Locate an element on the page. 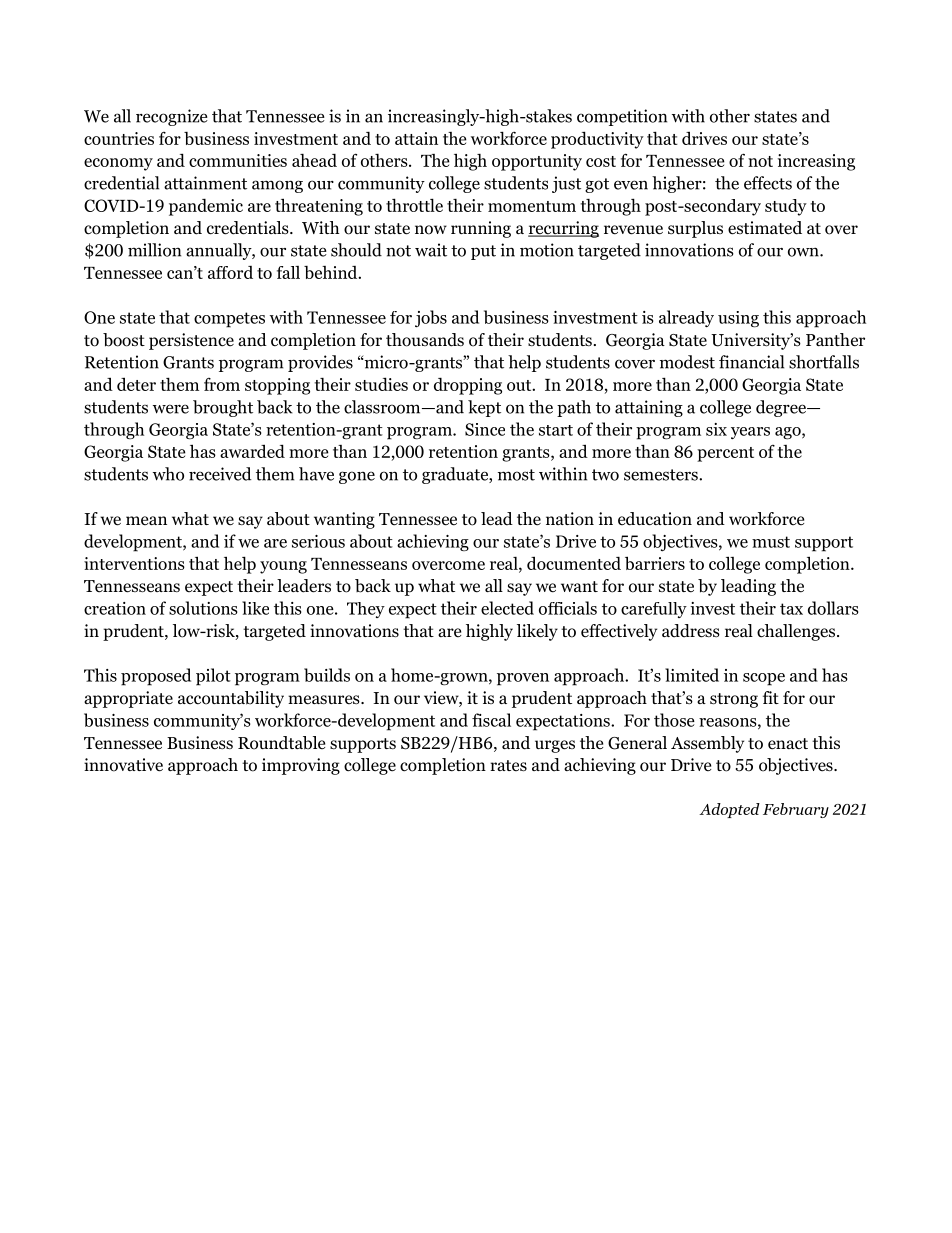 This document has width=952, height=1233. interventions is located at coordinates (134, 563).
